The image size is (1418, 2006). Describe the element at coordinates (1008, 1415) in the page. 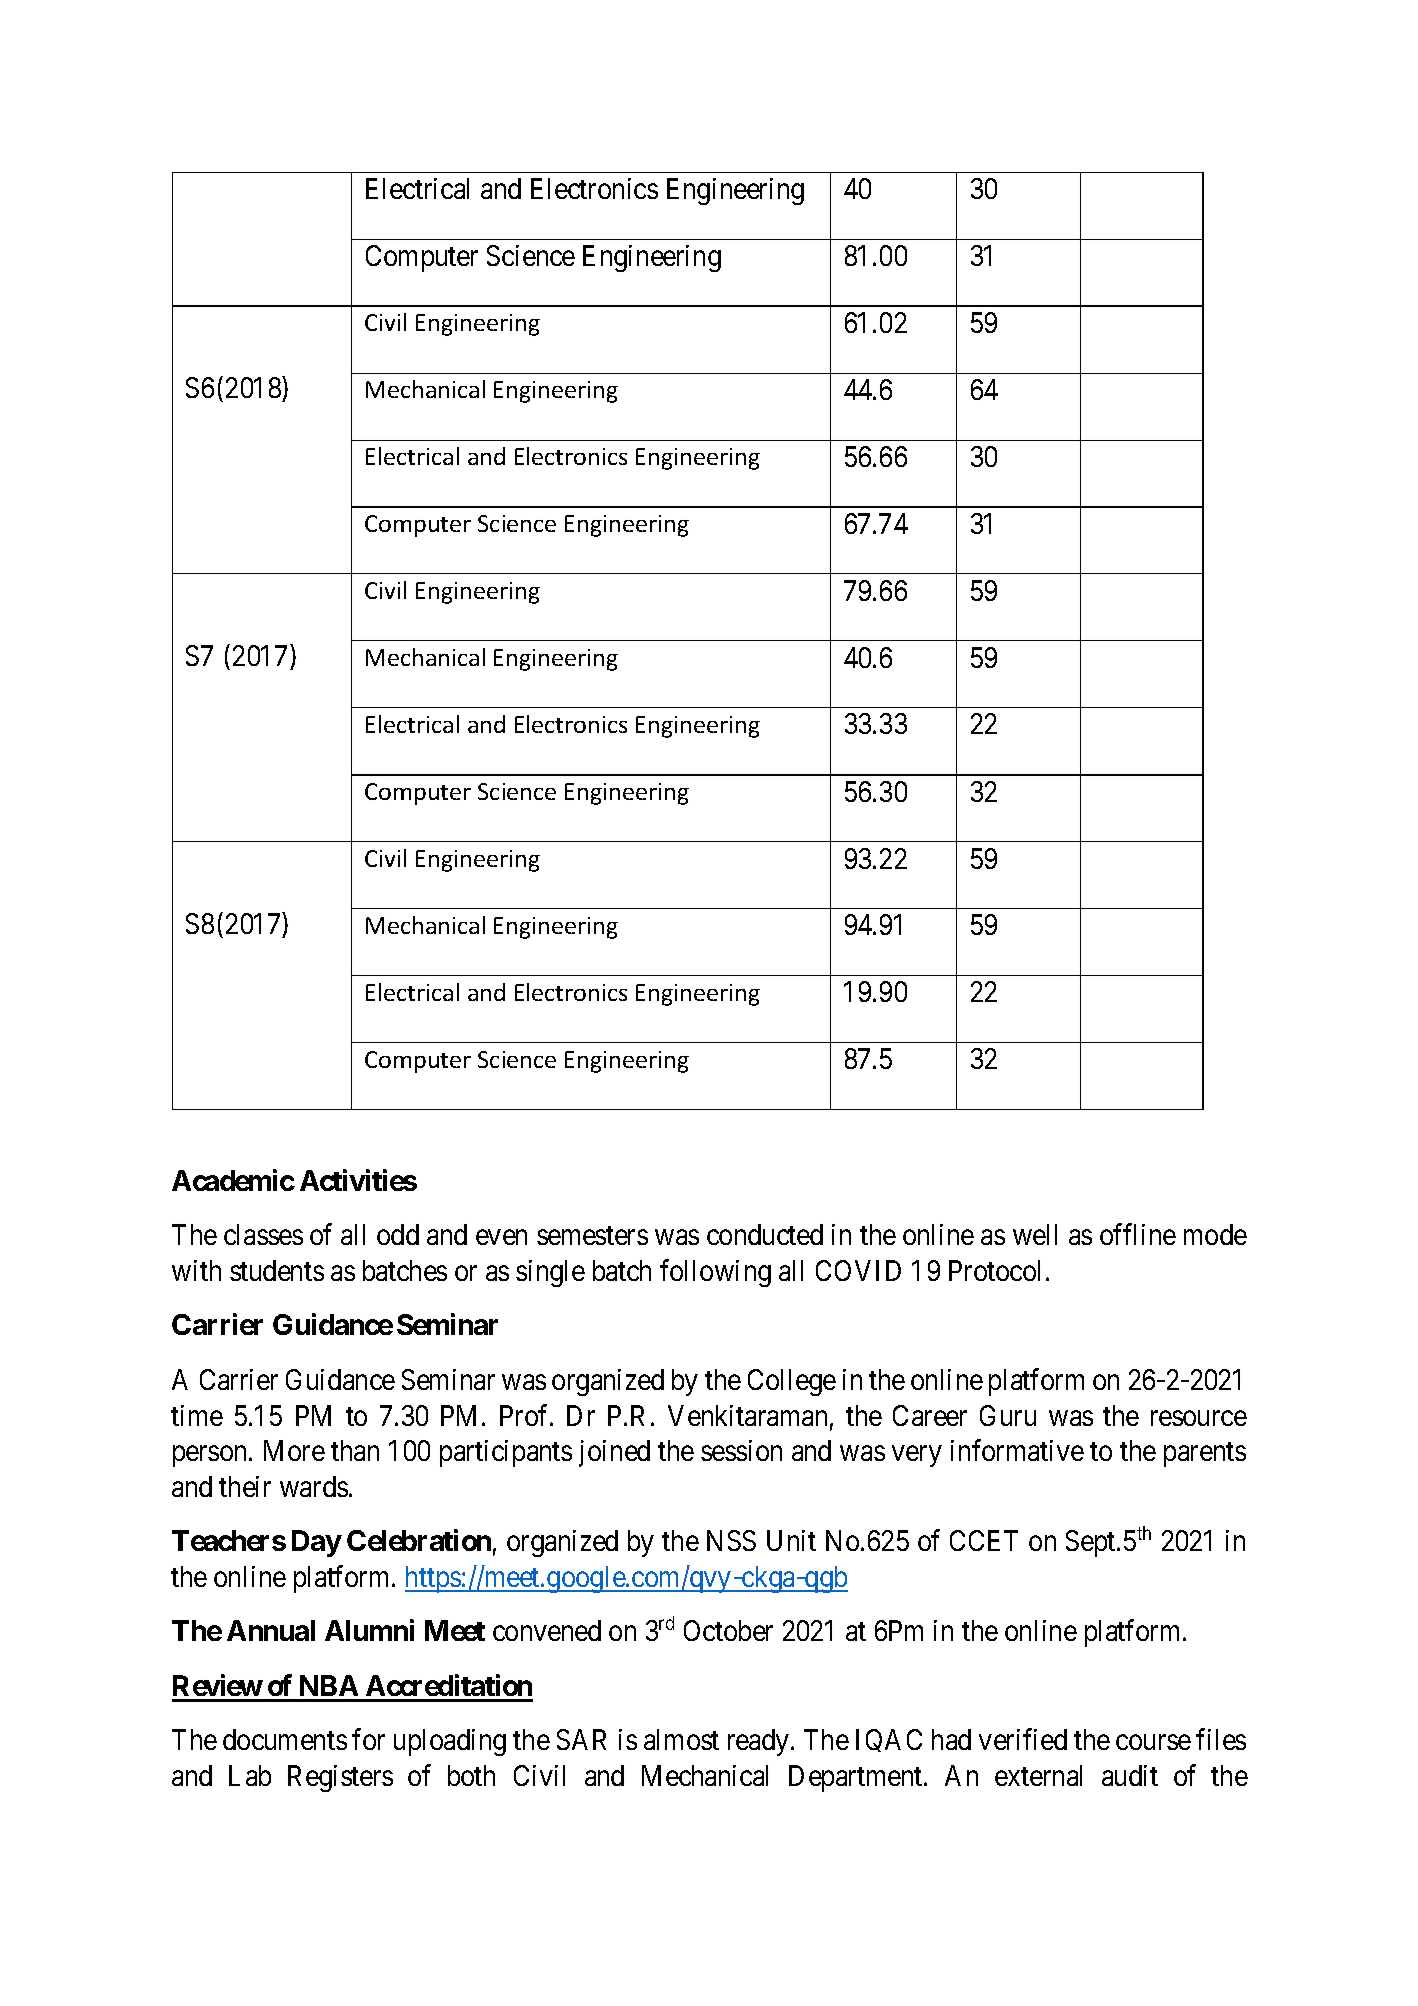

I see `Guru` at that location.
